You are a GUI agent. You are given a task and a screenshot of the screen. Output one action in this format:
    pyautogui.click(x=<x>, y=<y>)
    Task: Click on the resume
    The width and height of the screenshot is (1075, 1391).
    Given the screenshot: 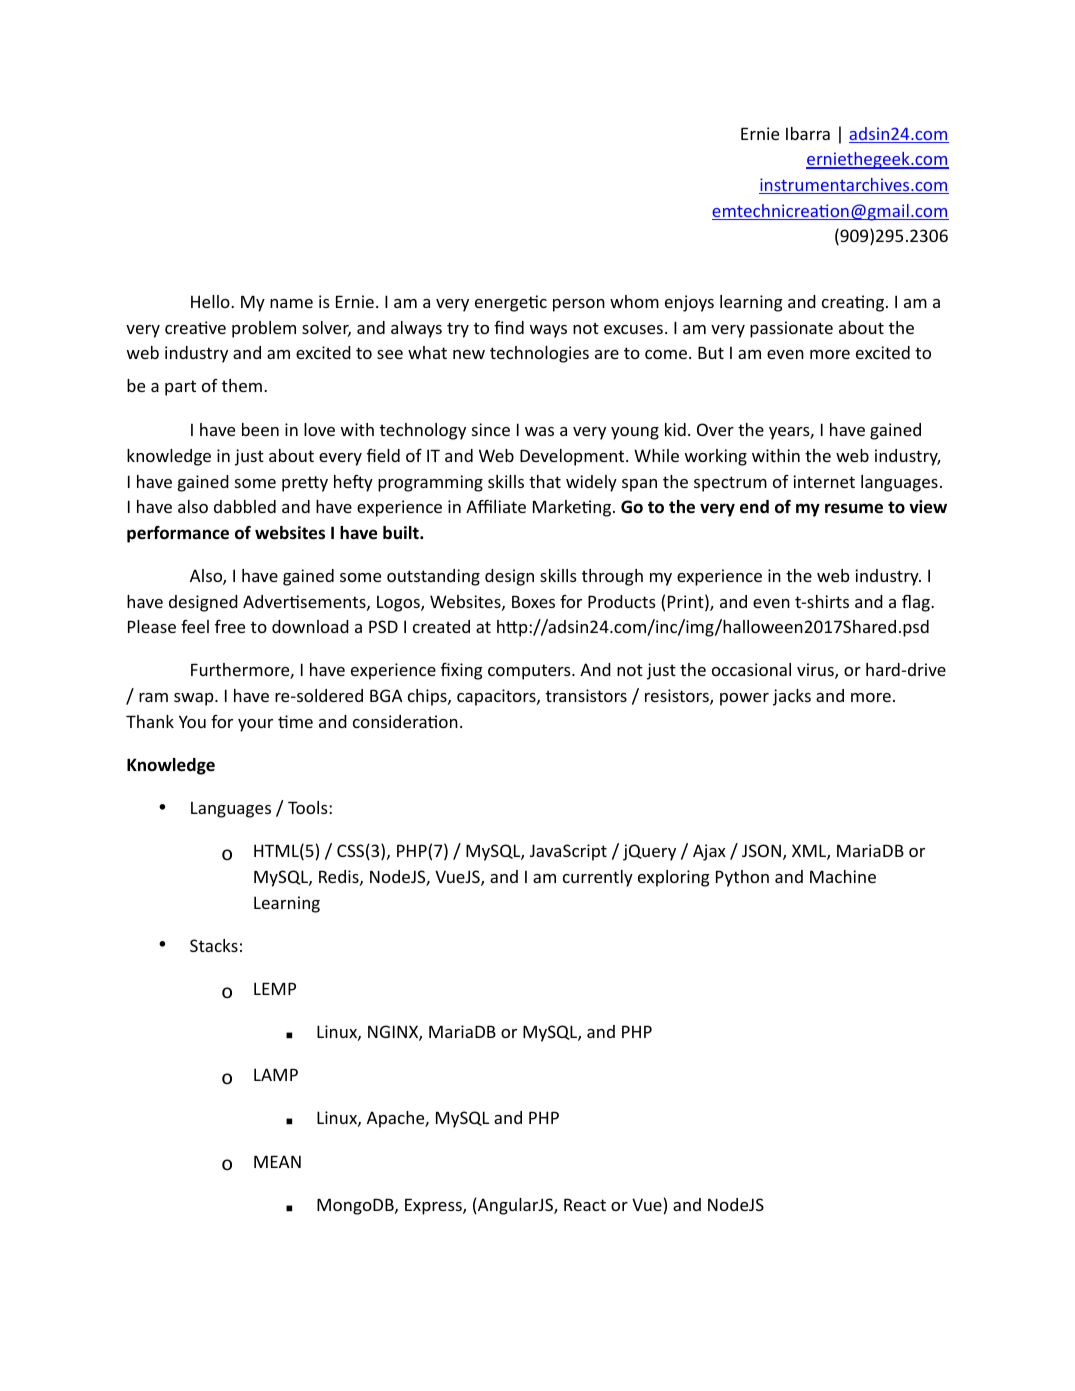 What is the action you would take?
    pyautogui.click(x=854, y=508)
